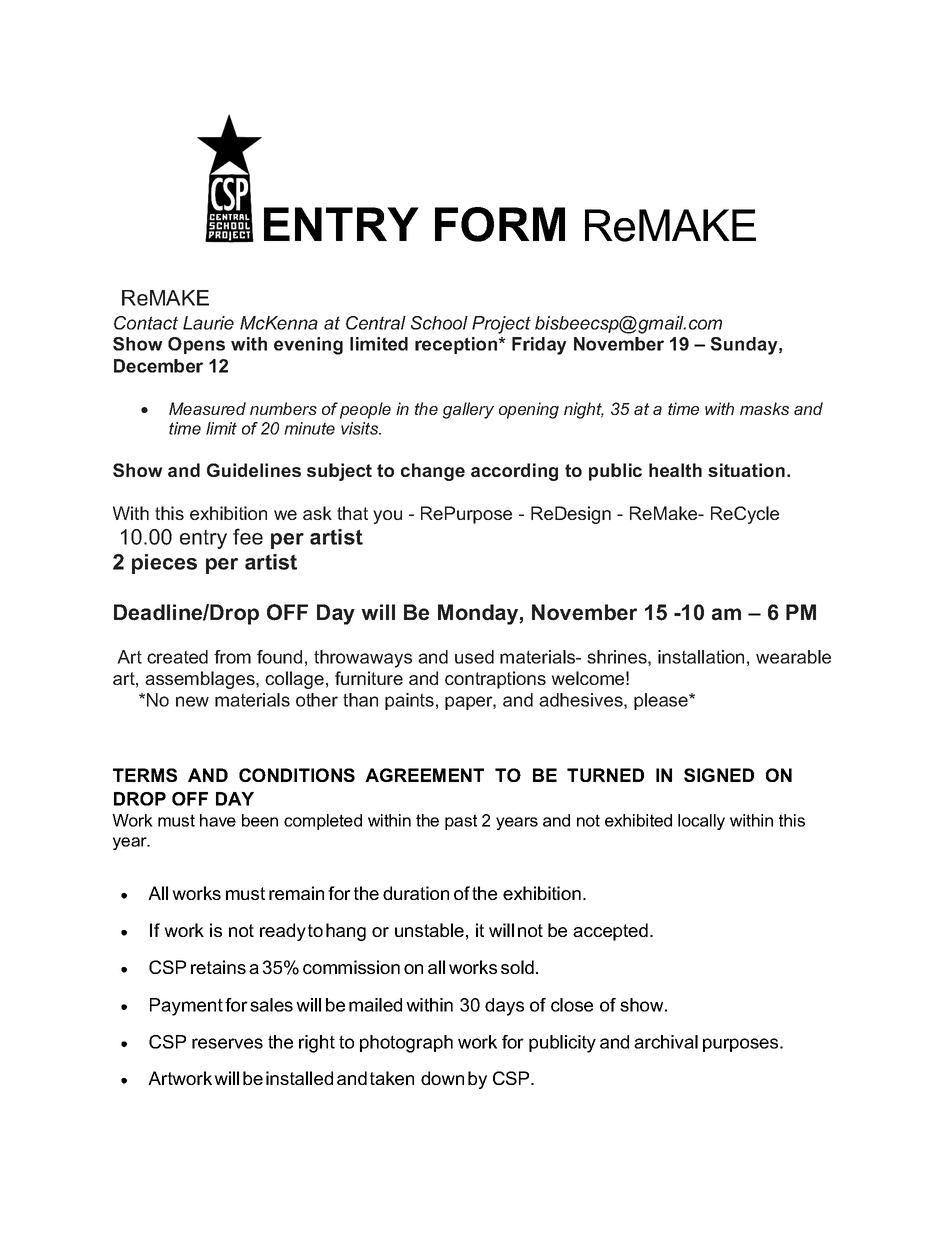 Image resolution: width=952 pixels, height=1233 pixels. Describe the element at coordinates (500, 224) in the page. I see `FORM` at that location.
